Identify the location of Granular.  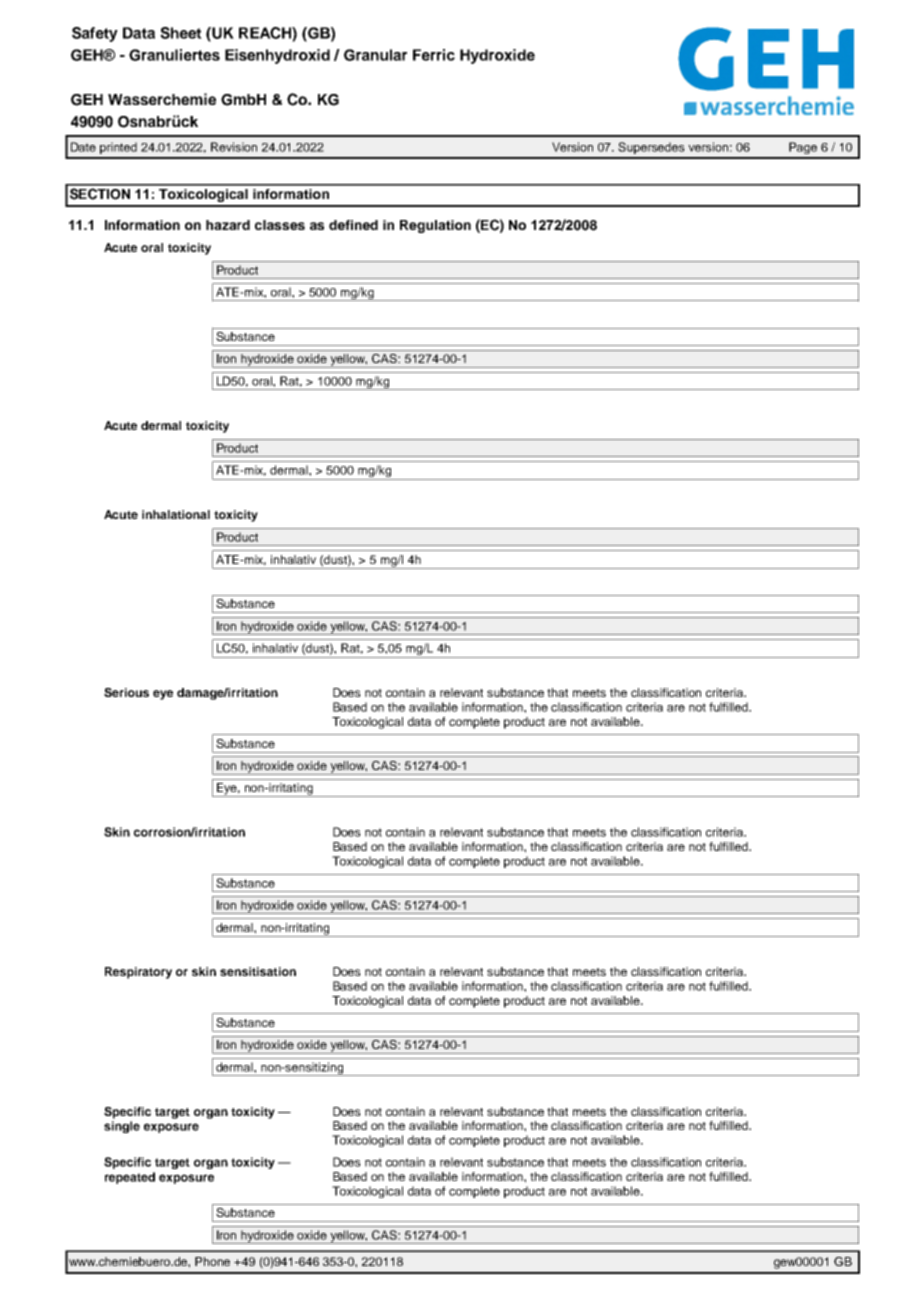
(375, 55).
